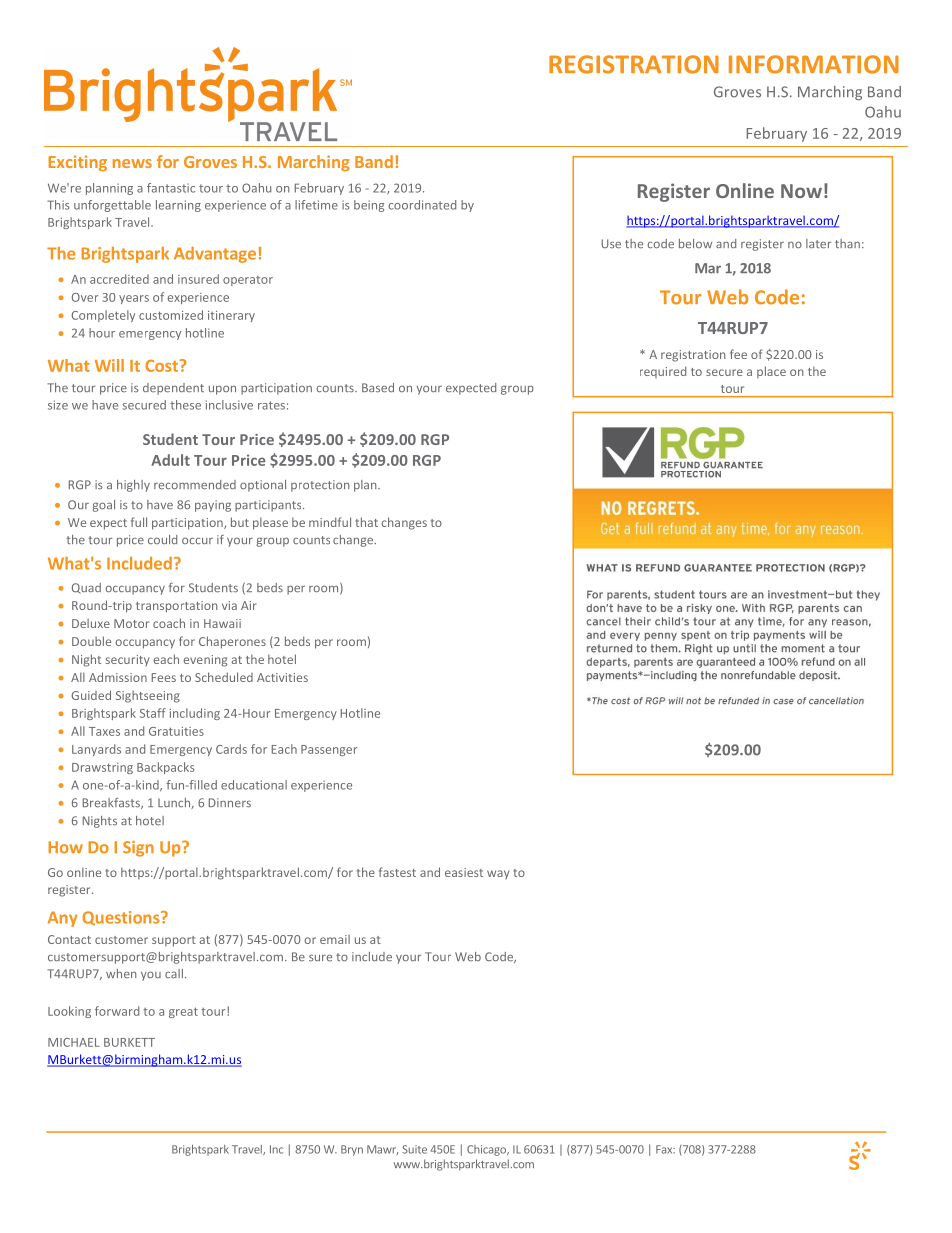 The width and height of the screenshot is (952, 1233). I want to click on news, so click(132, 163).
